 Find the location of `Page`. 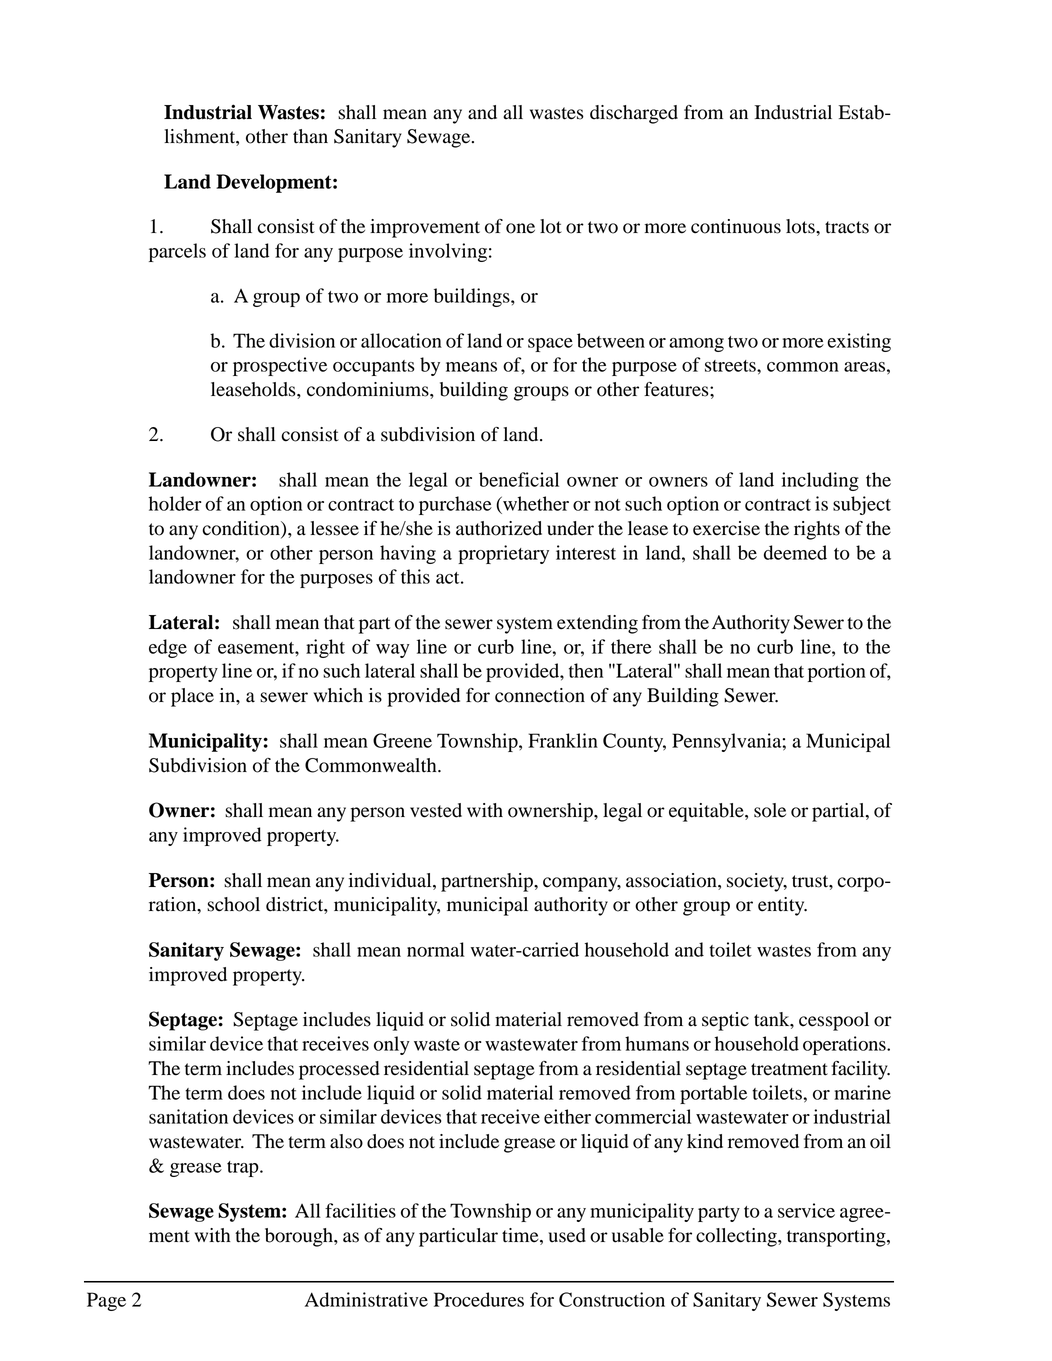

Page is located at coordinates (106, 1301).
